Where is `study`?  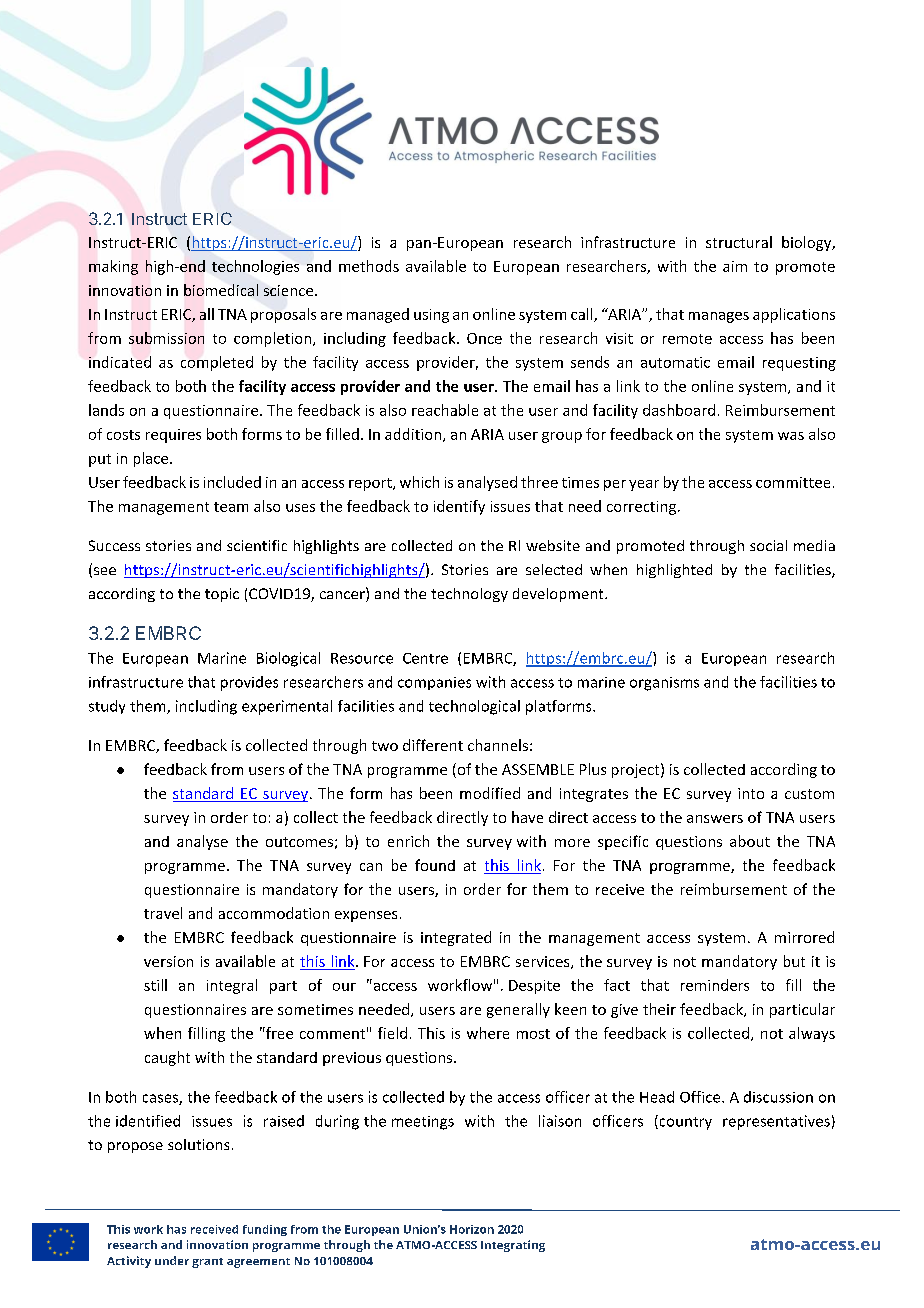 study is located at coordinates (107, 707).
